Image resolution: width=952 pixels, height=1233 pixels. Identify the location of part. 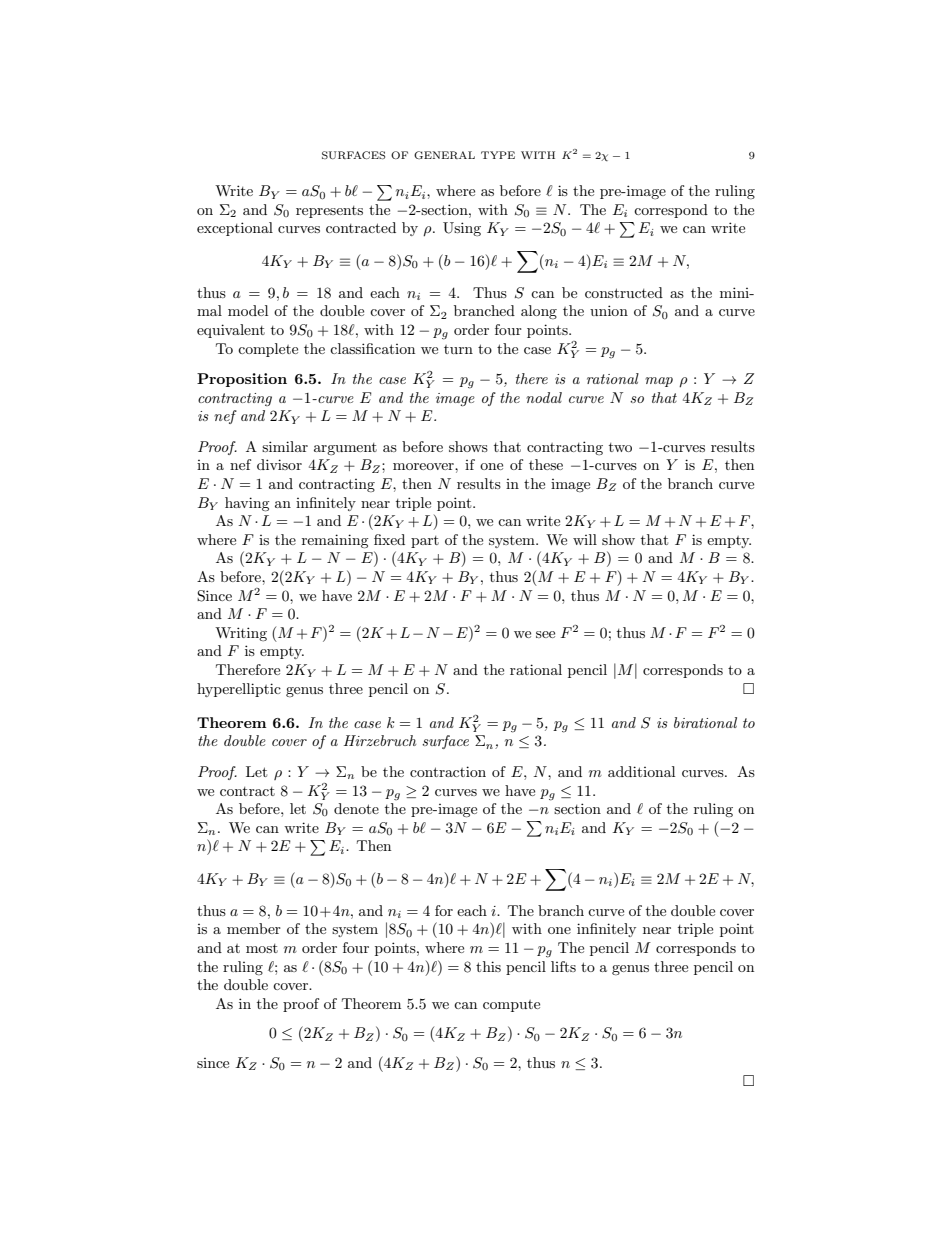
(425, 542).
